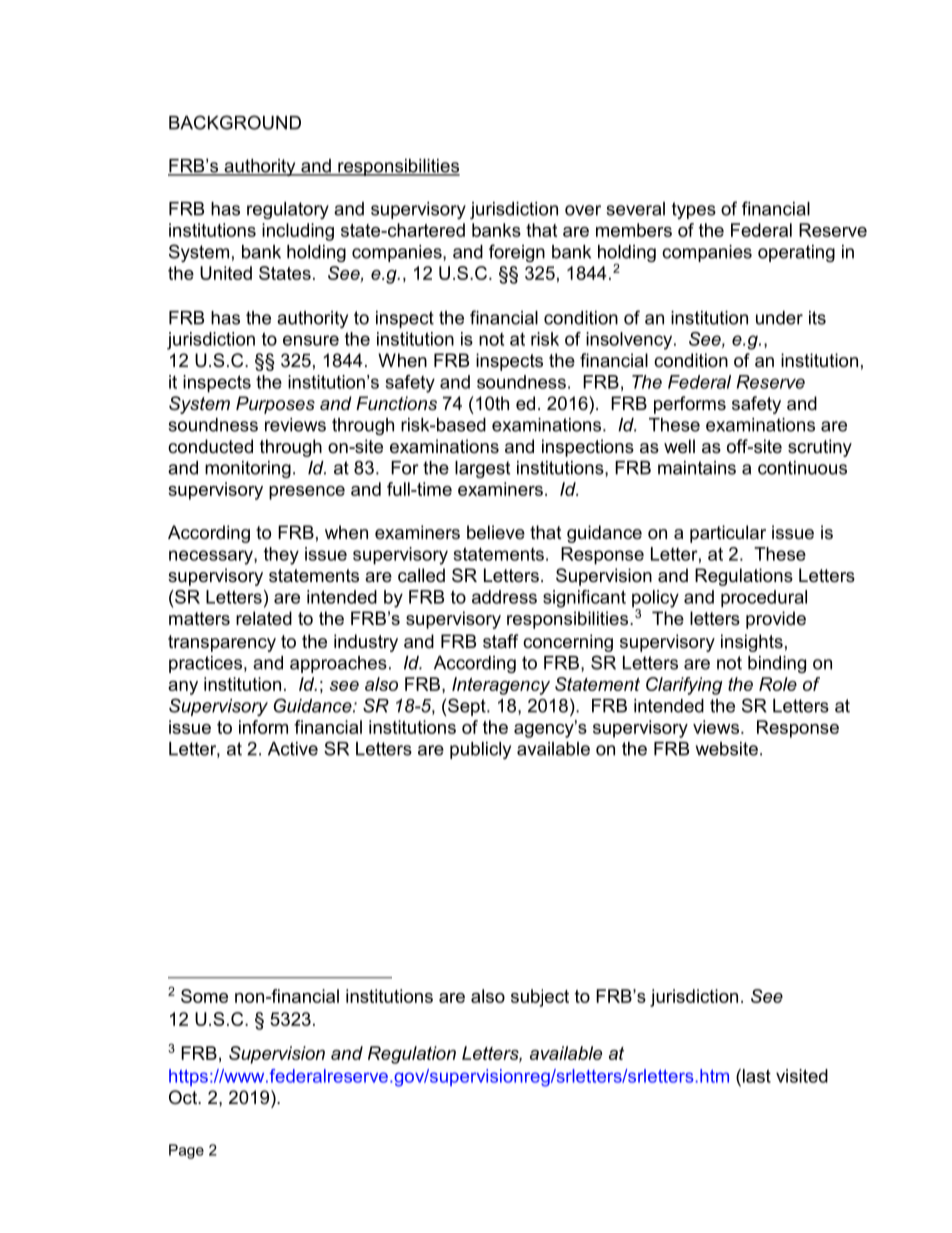 The image size is (952, 1233). What do you see at coordinates (248, 469) in the screenshot?
I see `monitoring` at bounding box center [248, 469].
